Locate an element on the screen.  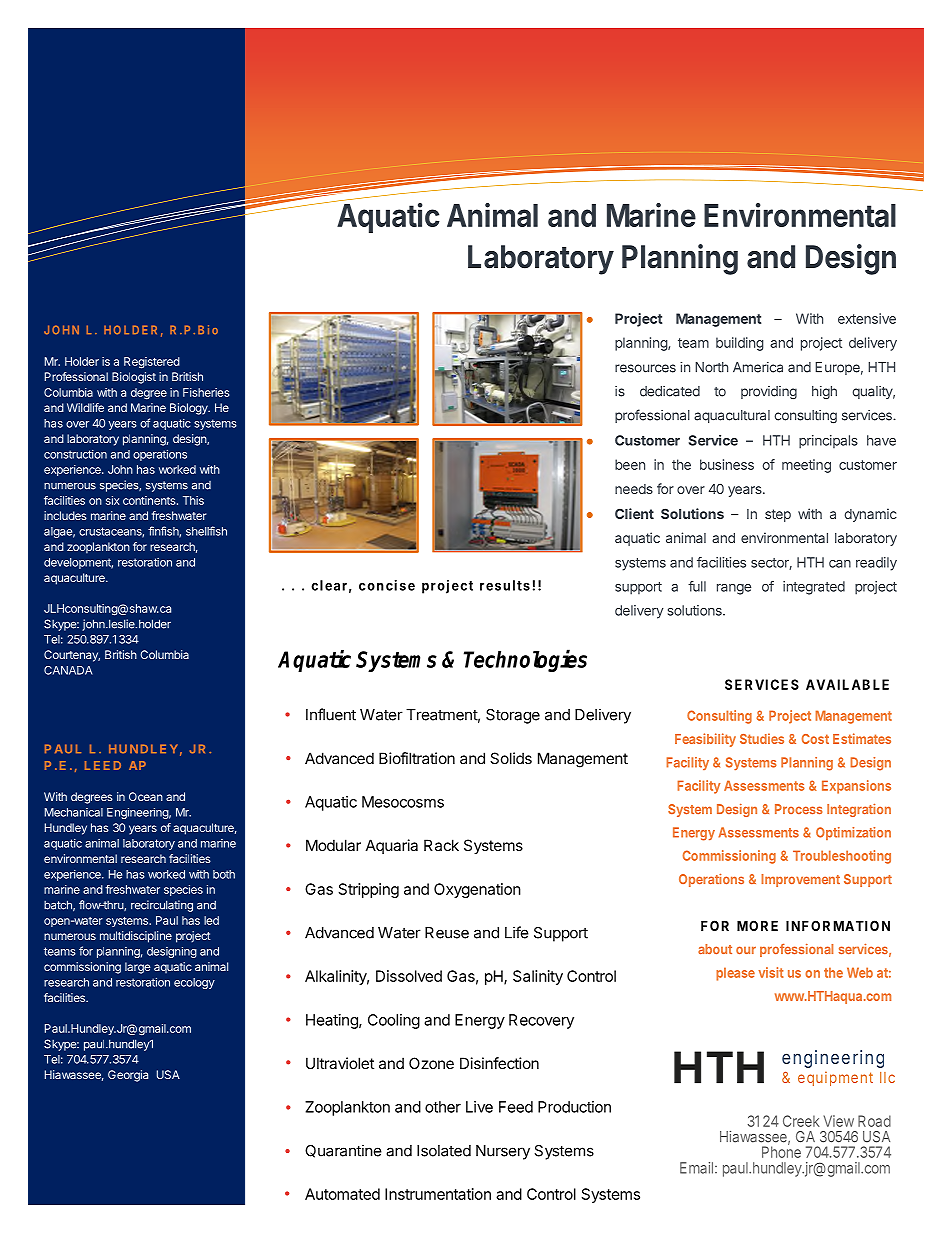
Improvement is located at coordinates (800, 880).
